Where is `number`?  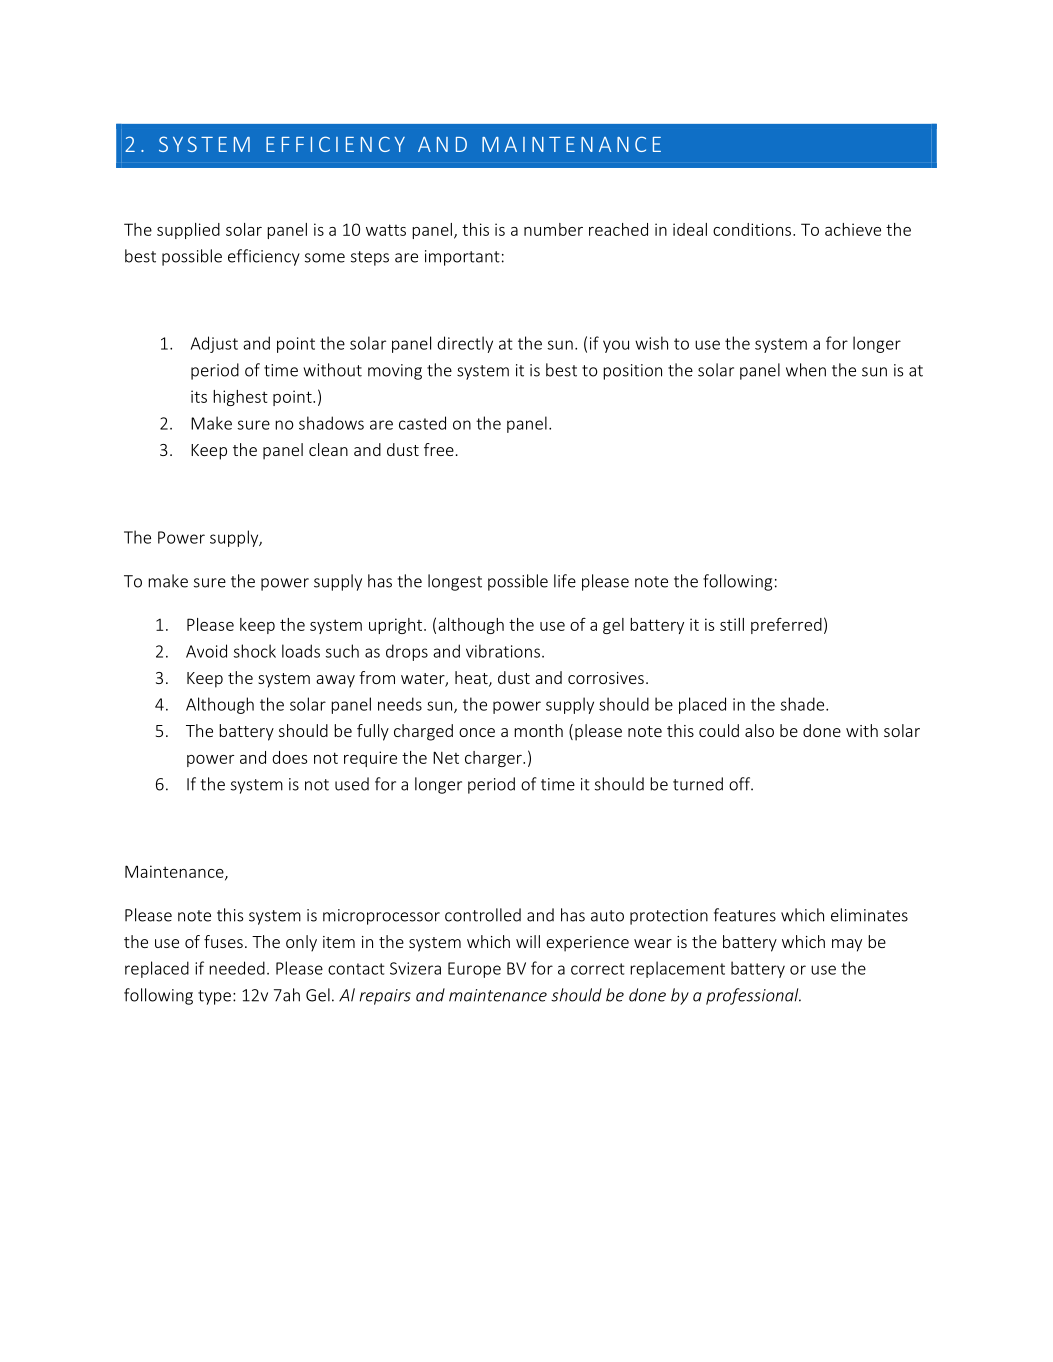
number is located at coordinates (553, 229).
